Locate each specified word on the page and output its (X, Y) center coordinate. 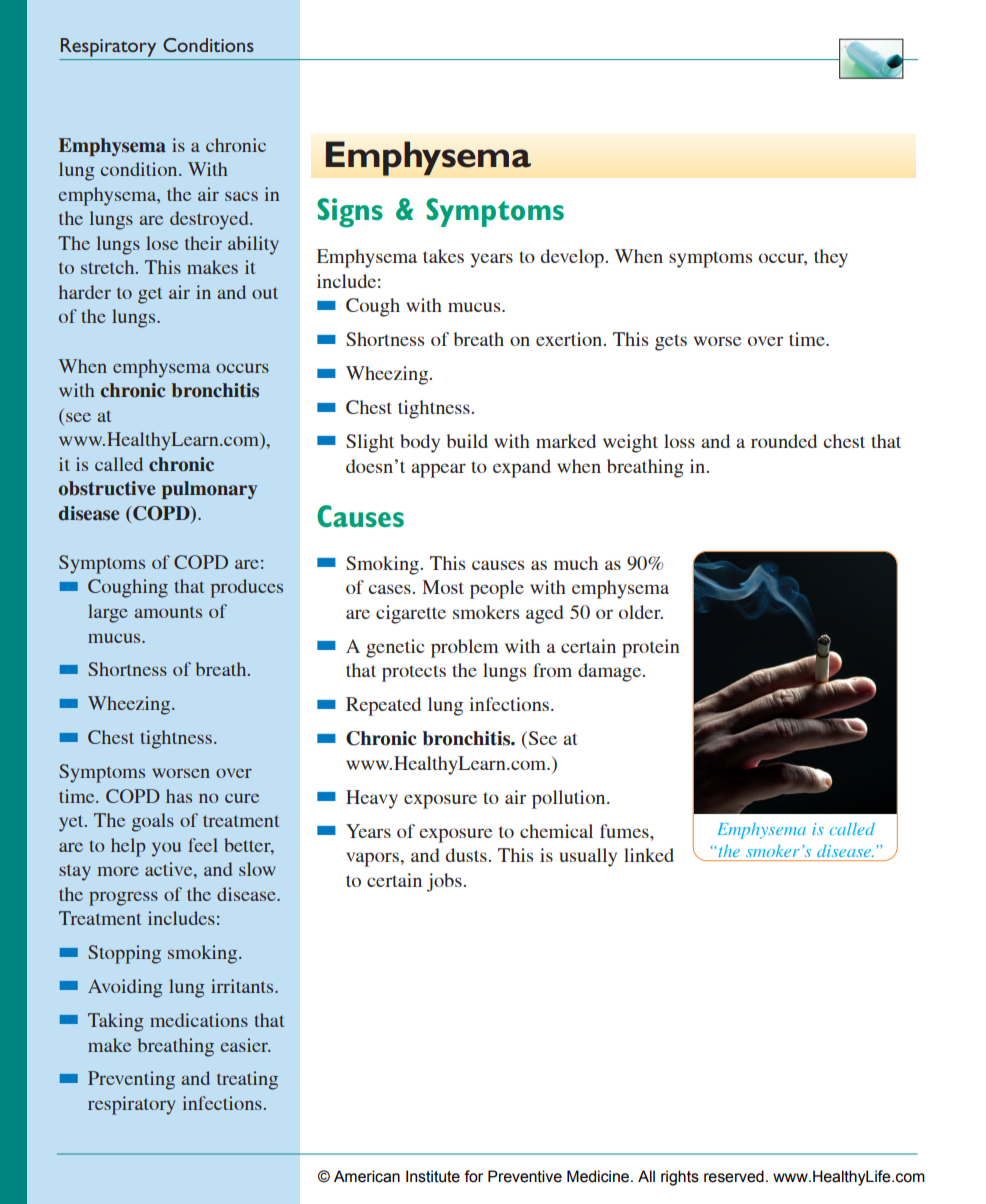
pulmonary (210, 490)
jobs (444, 882)
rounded (784, 441)
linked (649, 855)
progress (123, 898)
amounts (168, 612)
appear (438, 470)
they (831, 258)
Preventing (131, 1080)
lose (162, 243)
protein (651, 648)
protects (414, 673)
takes (443, 256)
